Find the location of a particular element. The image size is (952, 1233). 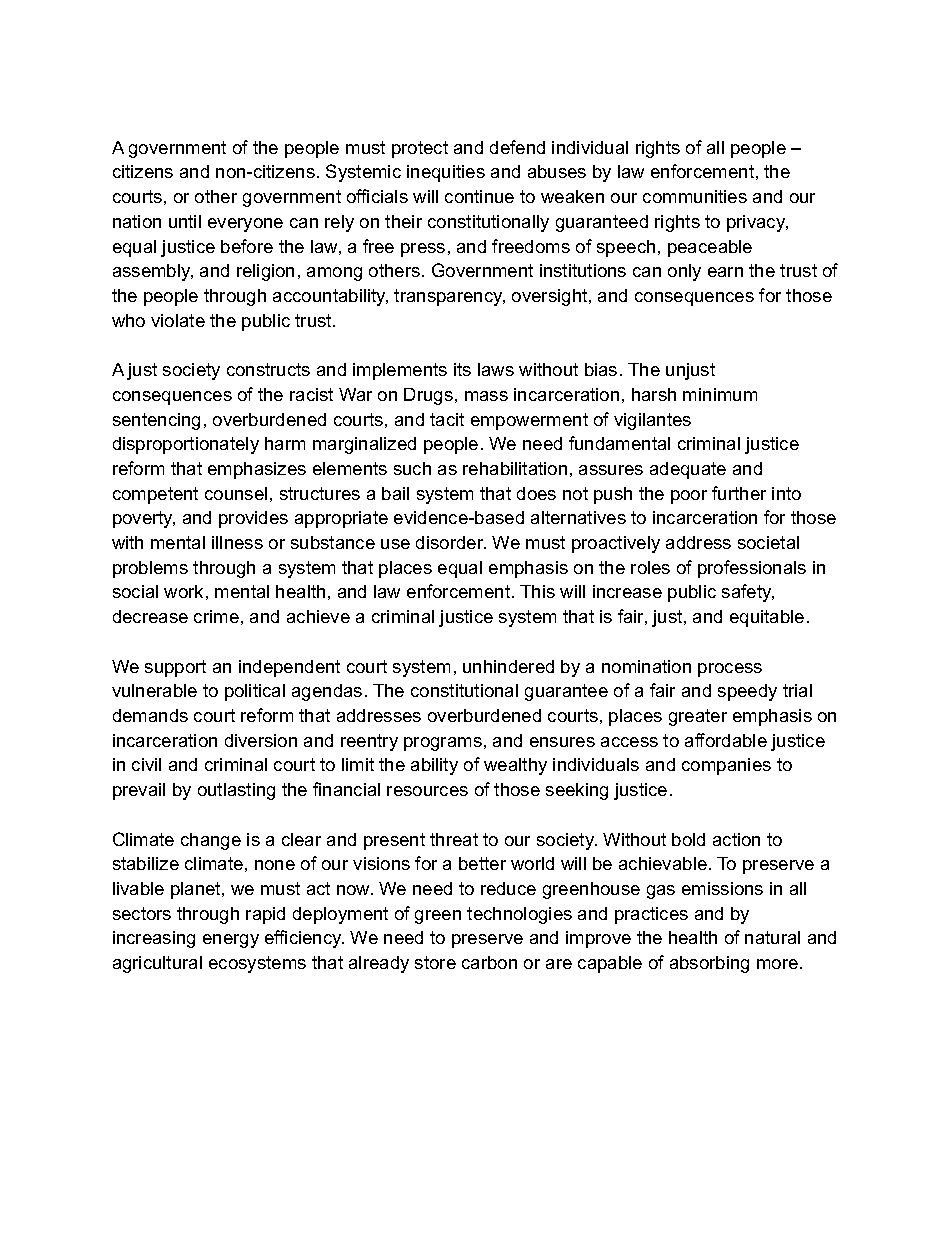

minimum is located at coordinates (720, 394).
